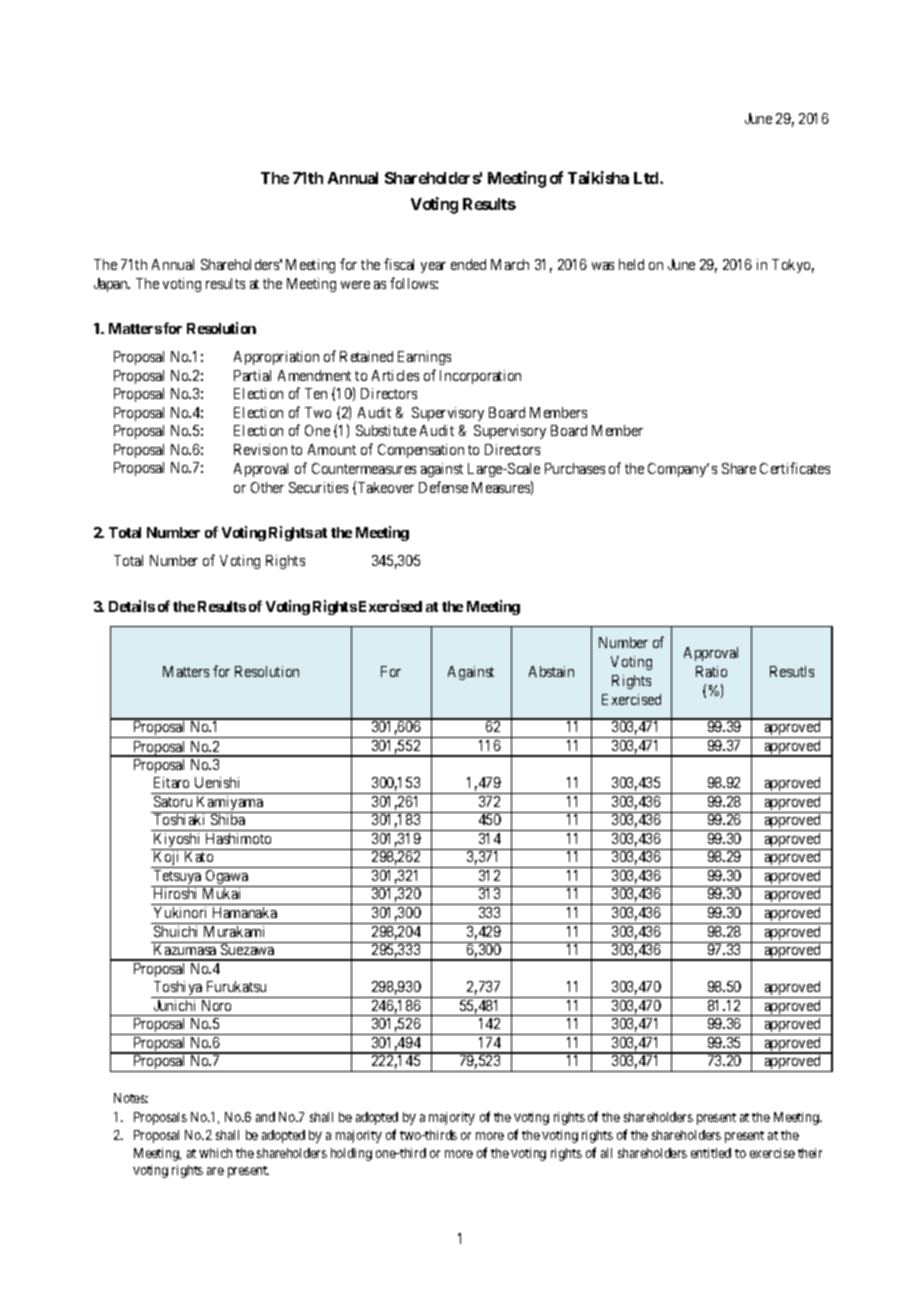 This screenshot has height=1308, width=924. Describe the element at coordinates (112, 285) in the screenshot. I see `Japan` at that location.
